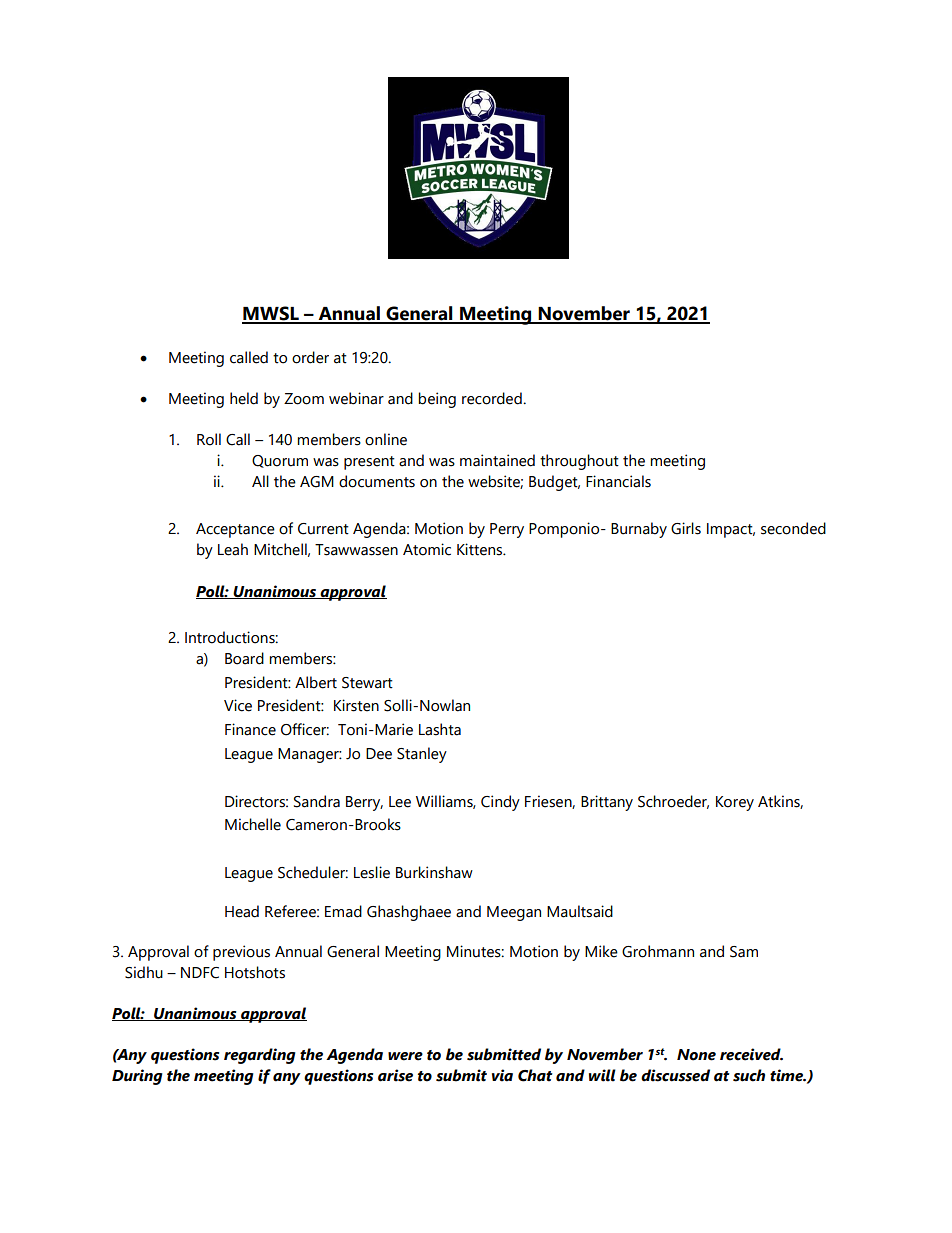 This page has width=952, height=1233. I want to click on recorded, so click(493, 398).
